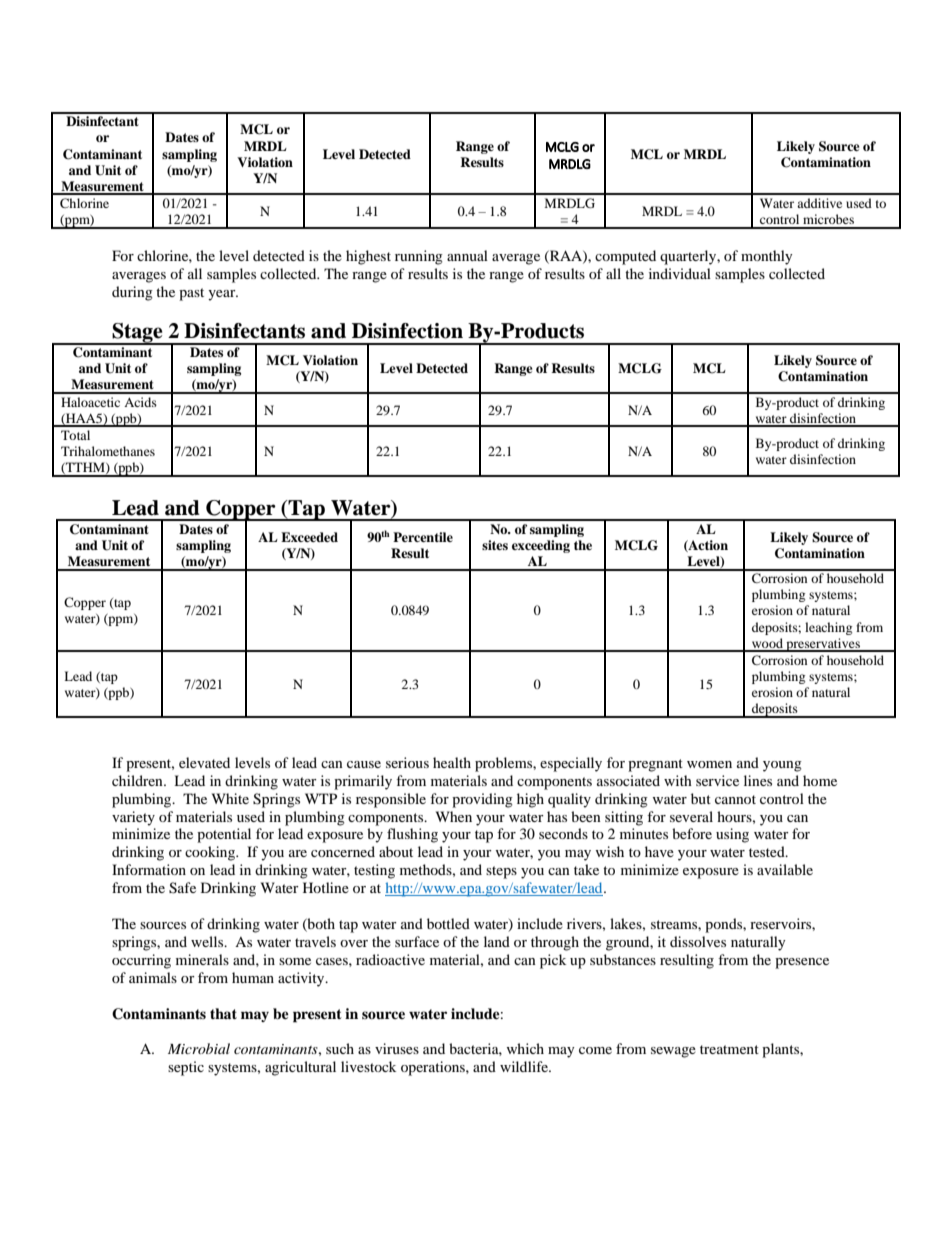 This image has width=952, height=1233. Describe the element at coordinates (823, 645) in the image. I see `preservatives` at that location.
